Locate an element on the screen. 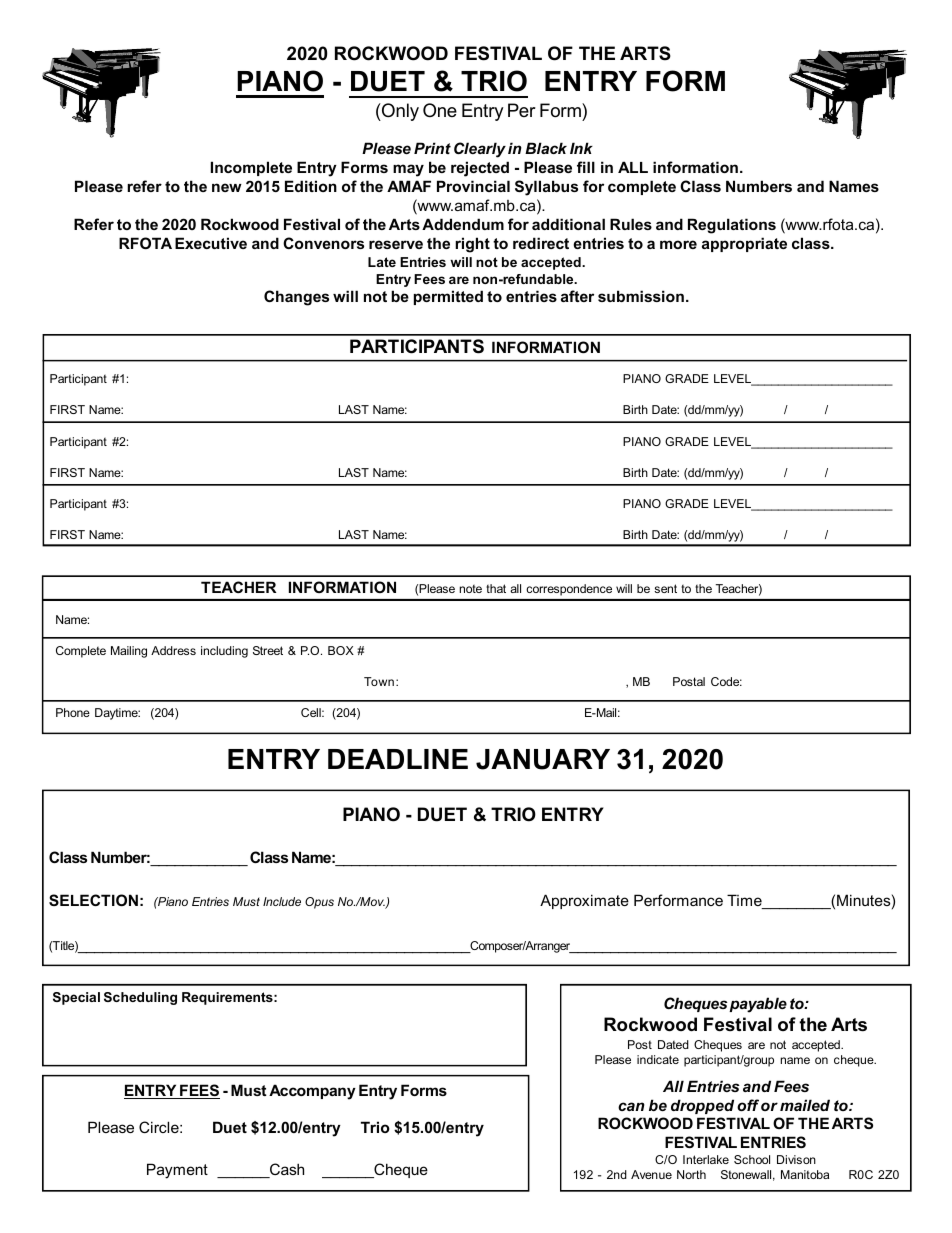  Payment is located at coordinates (177, 1171).
